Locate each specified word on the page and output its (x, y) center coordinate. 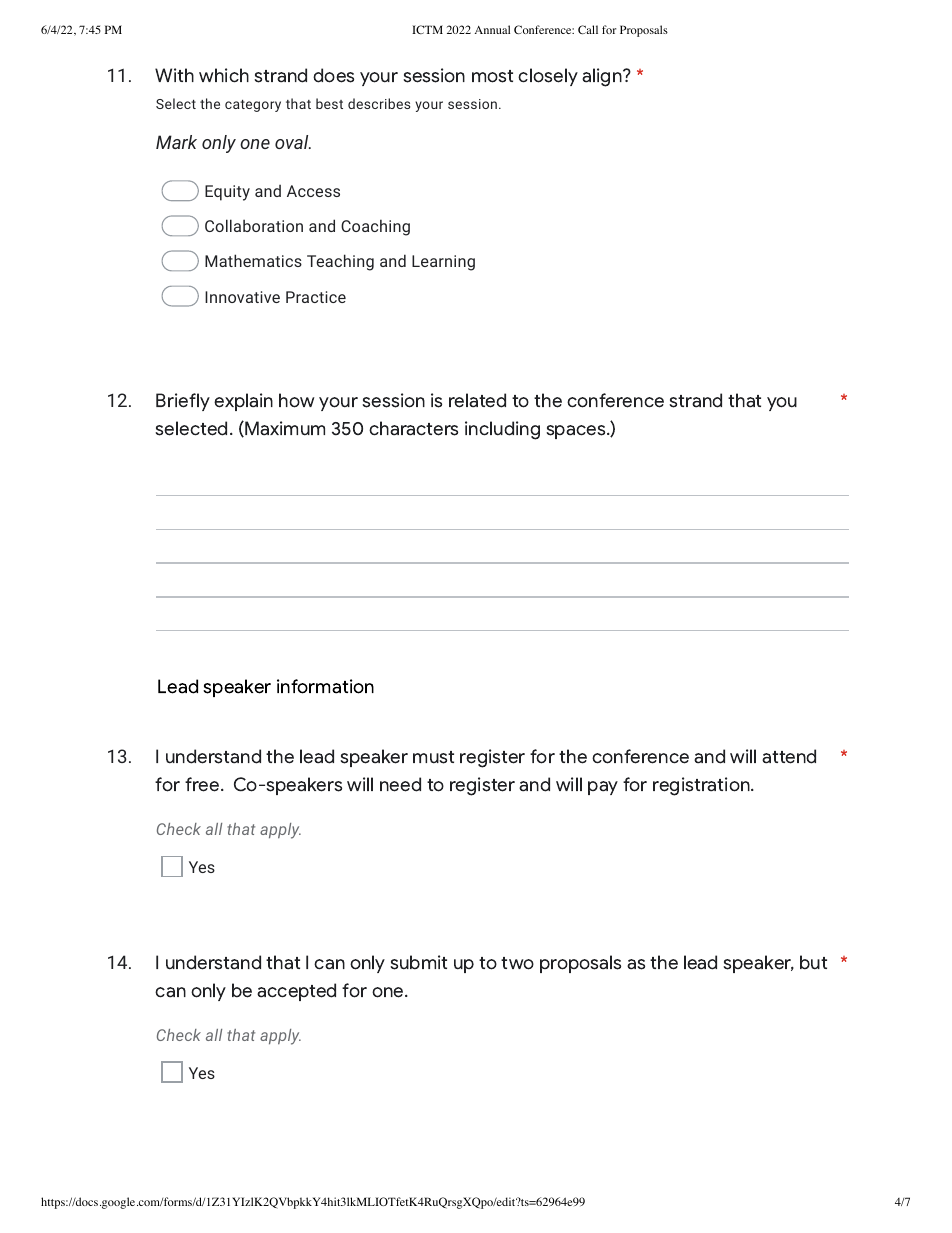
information (325, 686)
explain (243, 402)
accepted (296, 992)
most (492, 76)
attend (789, 756)
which (224, 75)
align (603, 77)
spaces (577, 432)
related (477, 400)
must (433, 757)
